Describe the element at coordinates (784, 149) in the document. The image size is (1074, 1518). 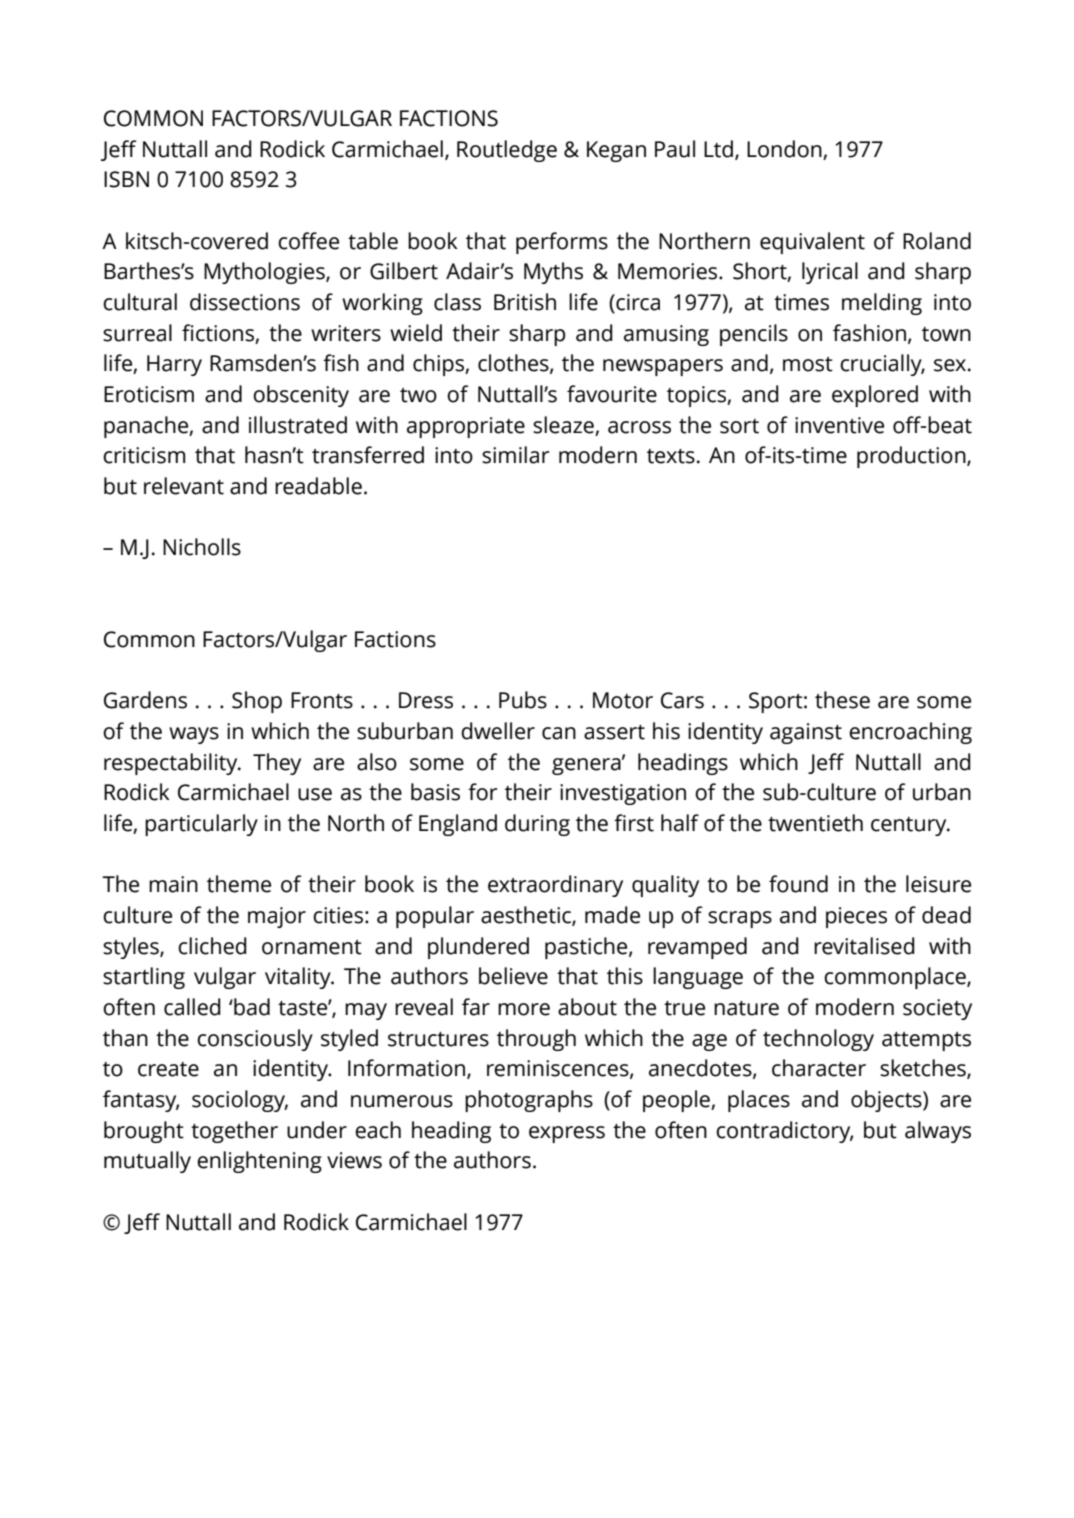
I see `London` at that location.
